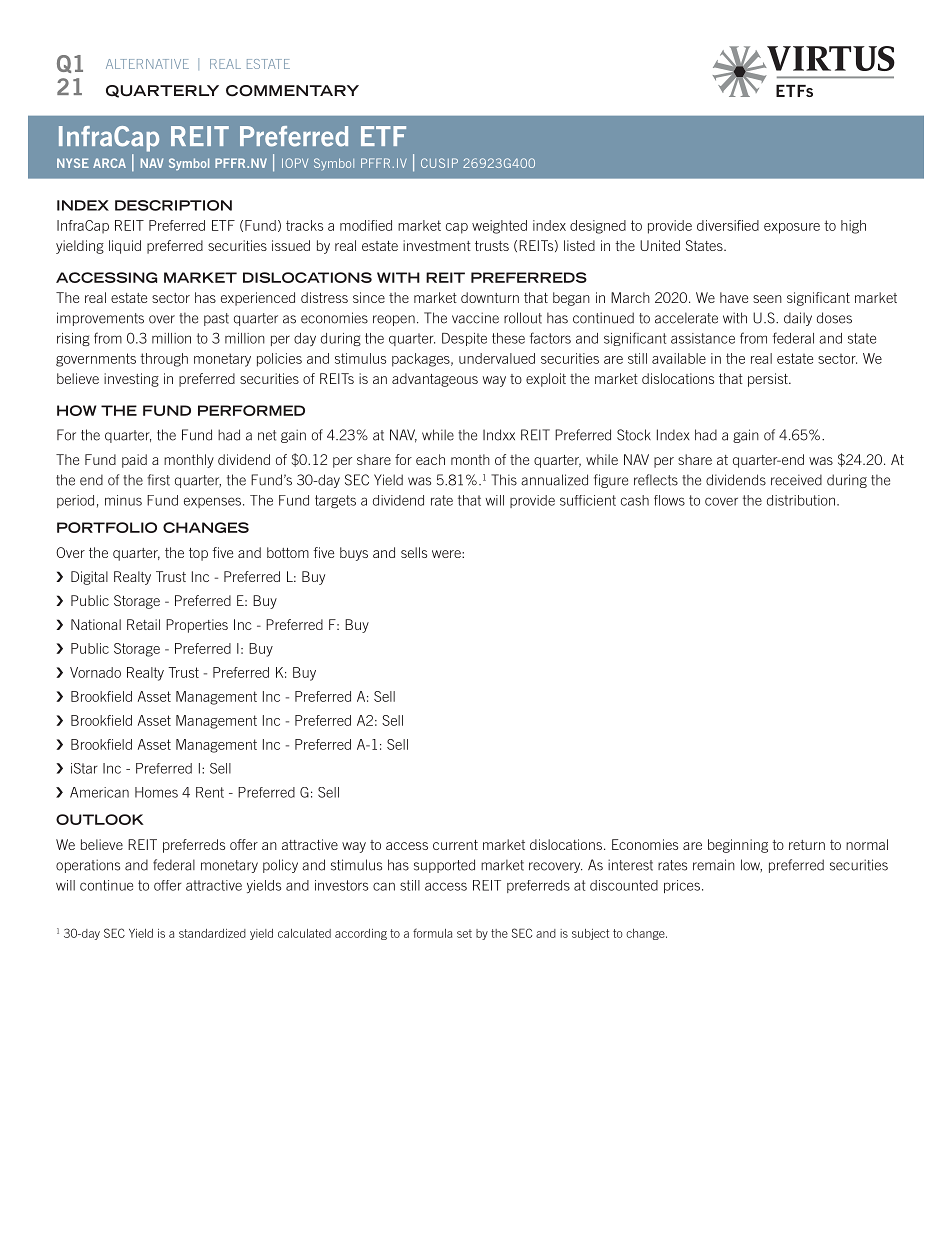 The image size is (952, 1233). Describe the element at coordinates (292, 91) in the document. I see `COMMENTARY` at that location.
